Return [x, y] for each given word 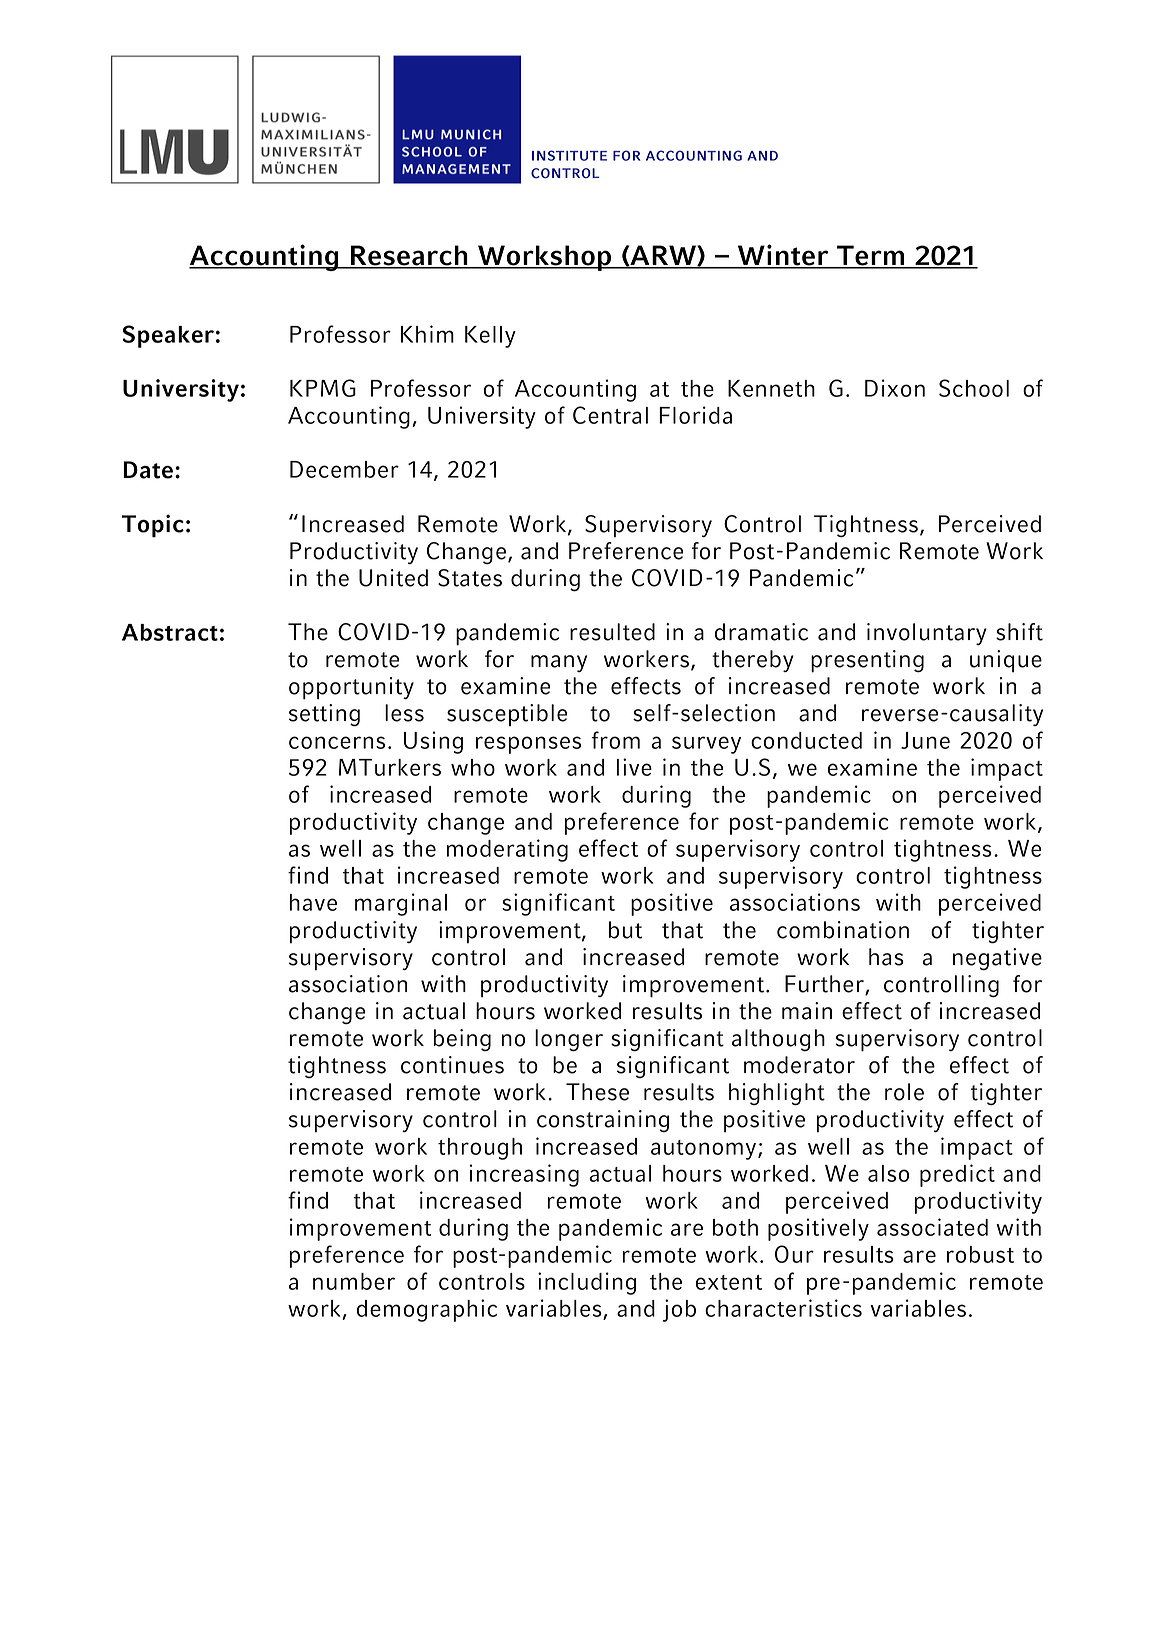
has [886, 957]
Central [610, 415]
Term [871, 256]
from [616, 740]
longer [569, 1040]
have [313, 902]
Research [409, 256]
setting [324, 715]
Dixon [895, 388]
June [925, 740]
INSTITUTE [569, 155]
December [344, 469]
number [354, 1281]
